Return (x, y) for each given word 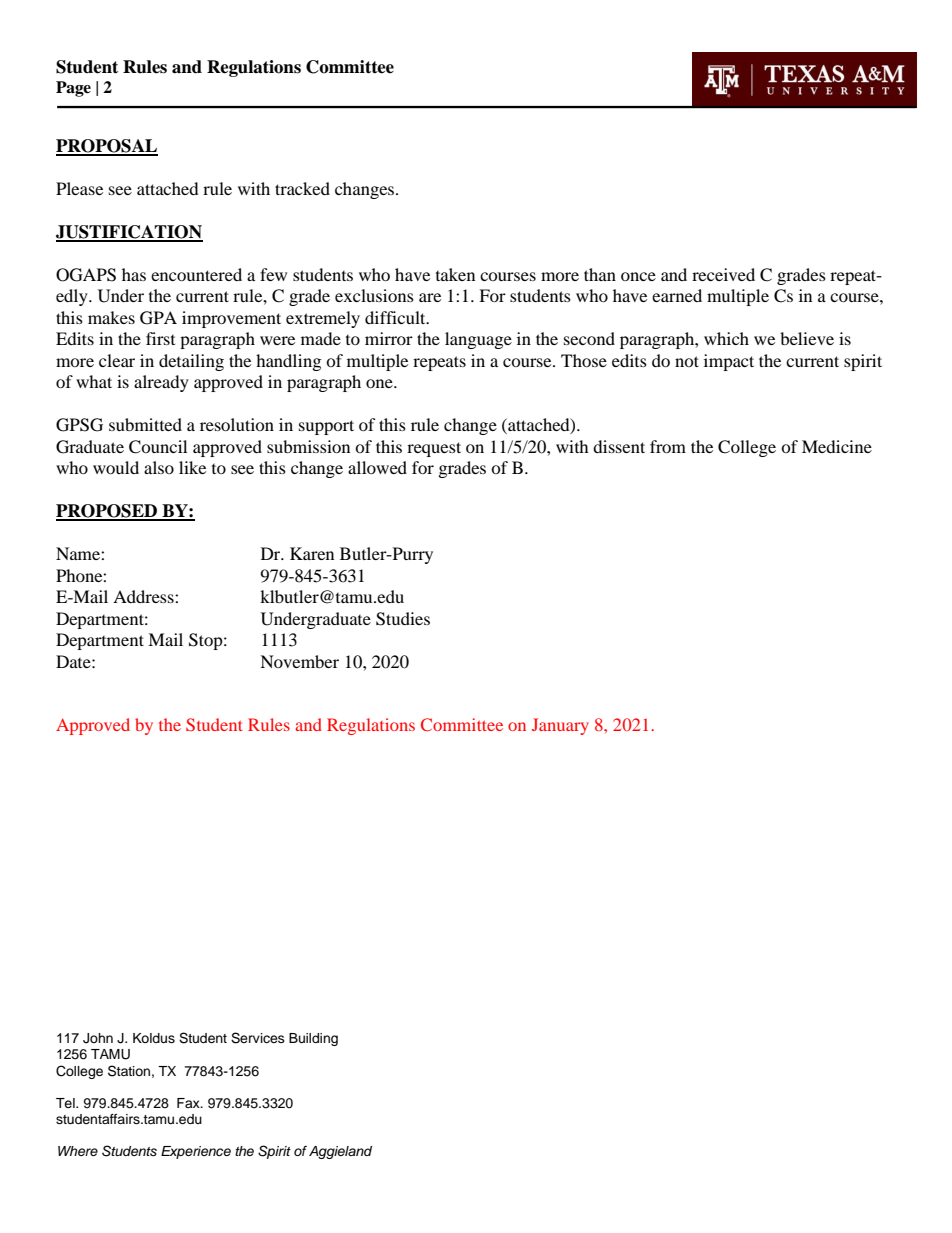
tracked (302, 188)
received (723, 274)
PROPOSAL (107, 147)
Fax (189, 1103)
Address (144, 596)
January (560, 726)
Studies (403, 619)
